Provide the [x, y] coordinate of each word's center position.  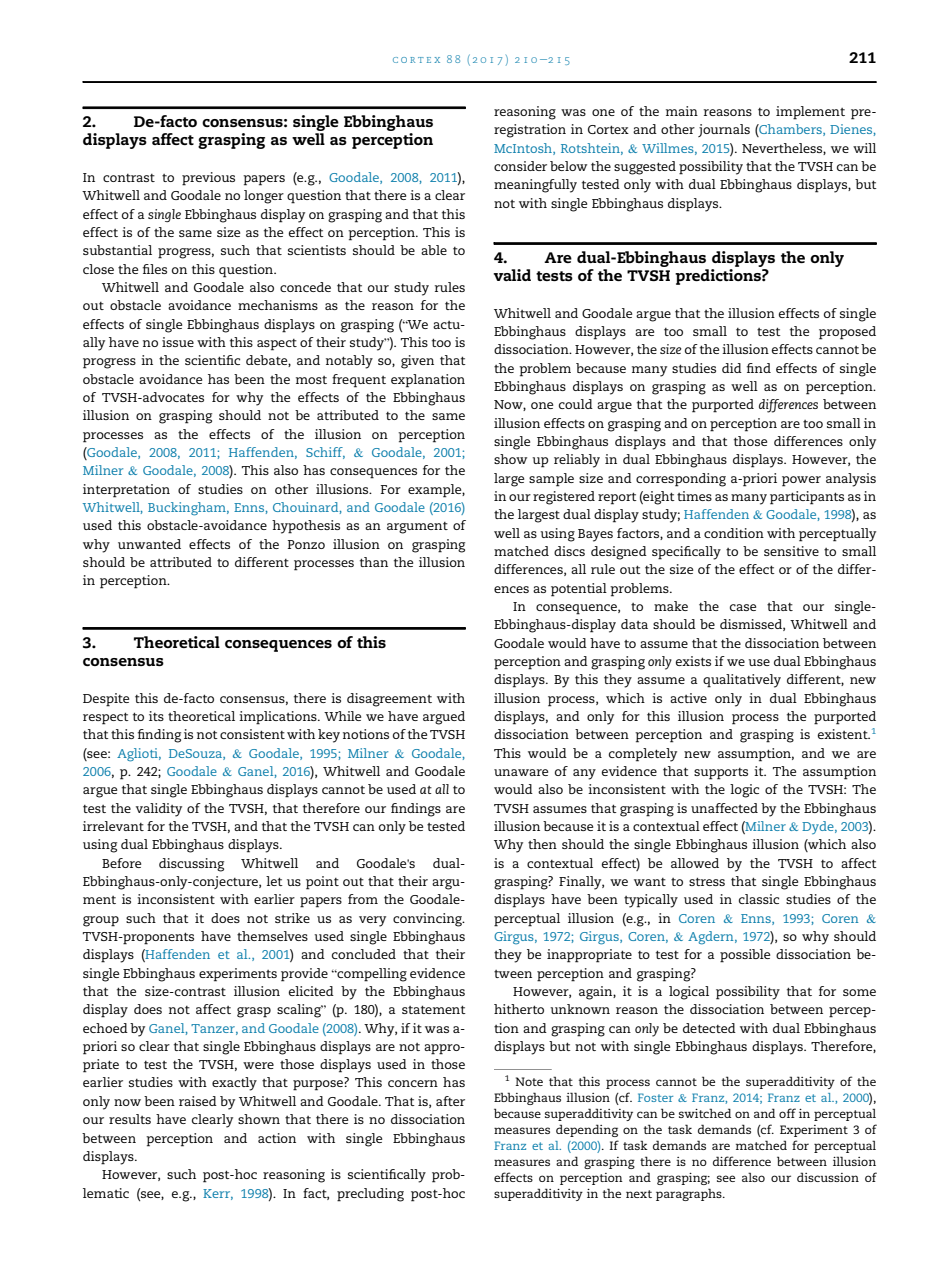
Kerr [218, 1194]
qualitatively [742, 681]
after [450, 1101]
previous [208, 179]
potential [579, 590]
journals [724, 130]
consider [520, 166]
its [156, 716]
